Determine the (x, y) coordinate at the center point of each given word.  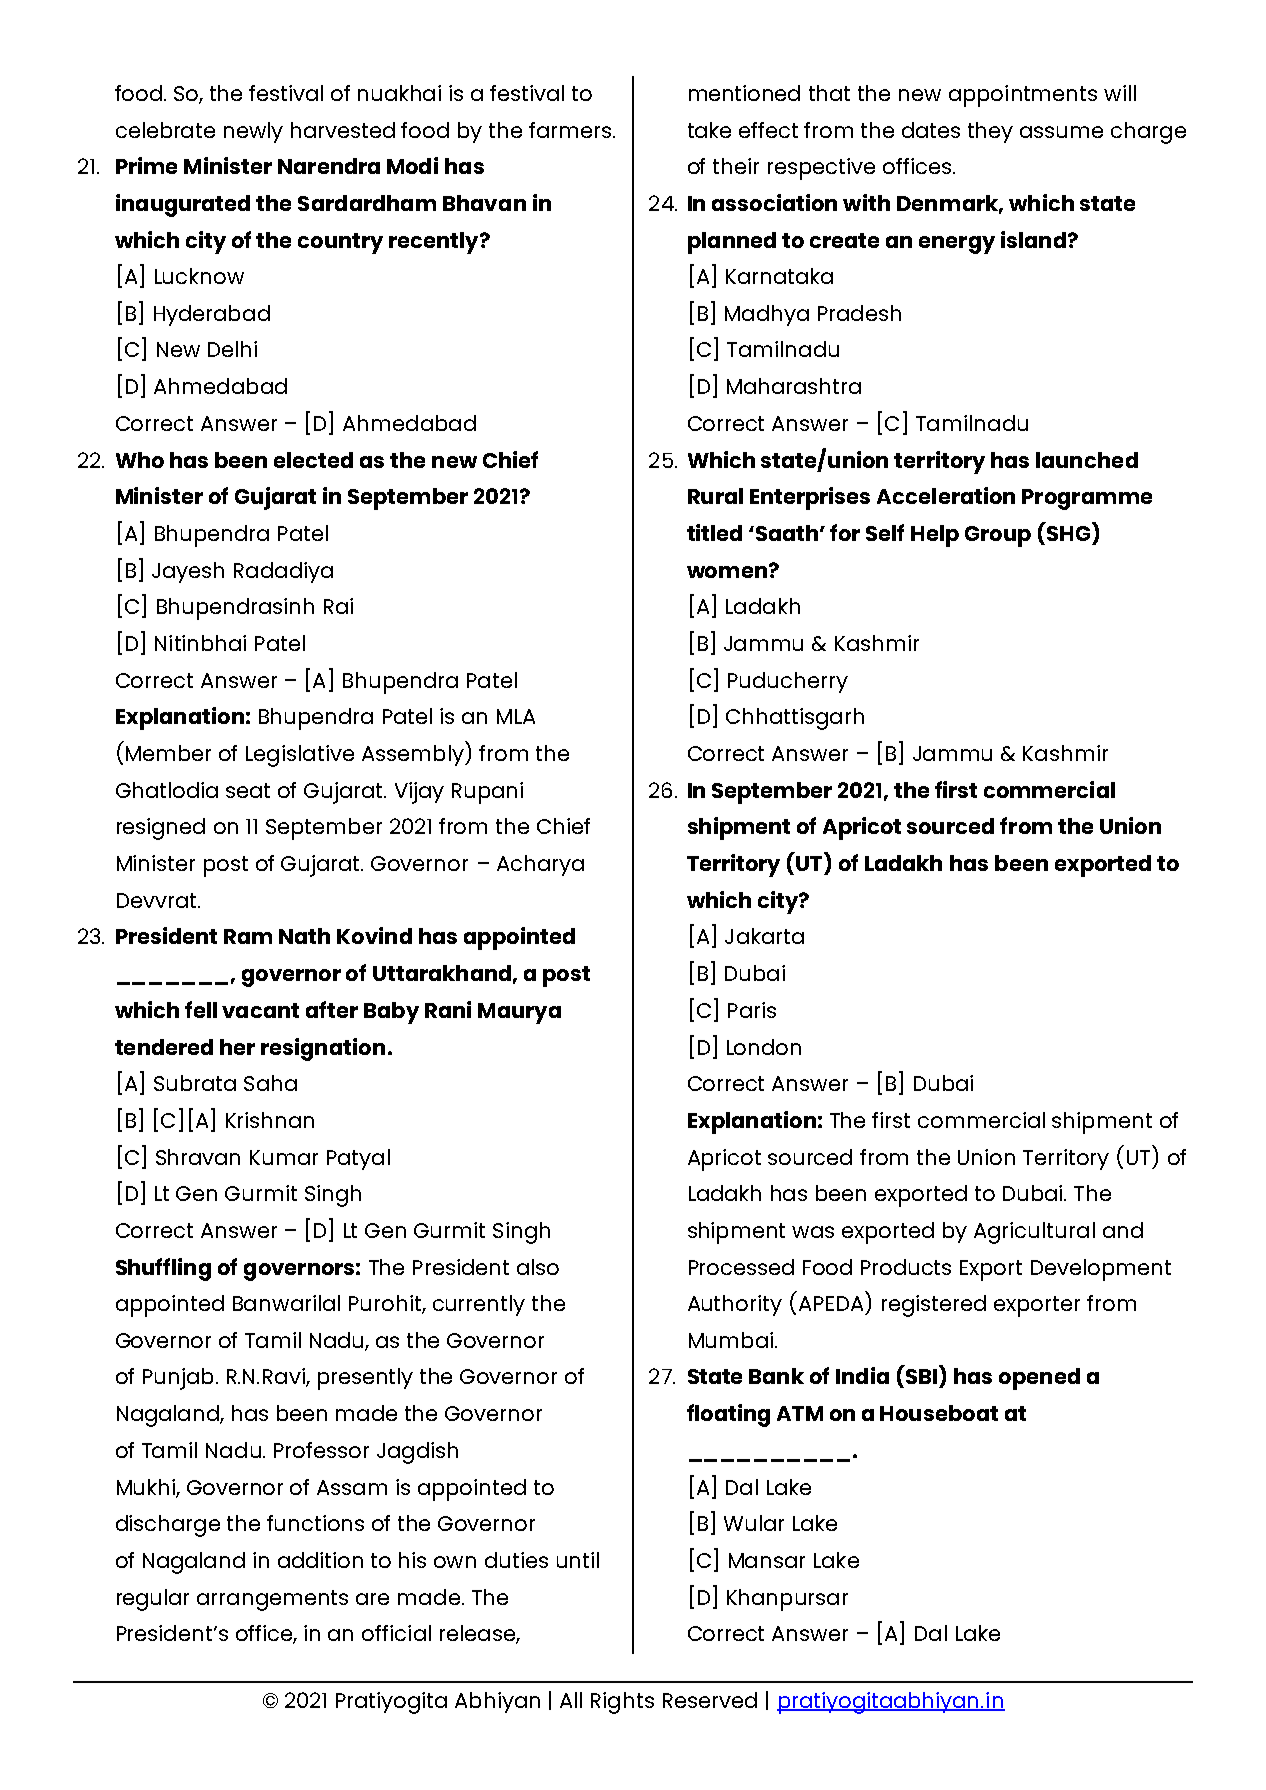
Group (998, 536)
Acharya (540, 865)
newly (253, 132)
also (538, 1267)
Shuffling (163, 1269)
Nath (304, 936)
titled (714, 532)
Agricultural (1034, 1233)
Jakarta (764, 936)
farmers (571, 130)
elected (313, 460)
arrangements (272, 1600)
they (990, 132)
